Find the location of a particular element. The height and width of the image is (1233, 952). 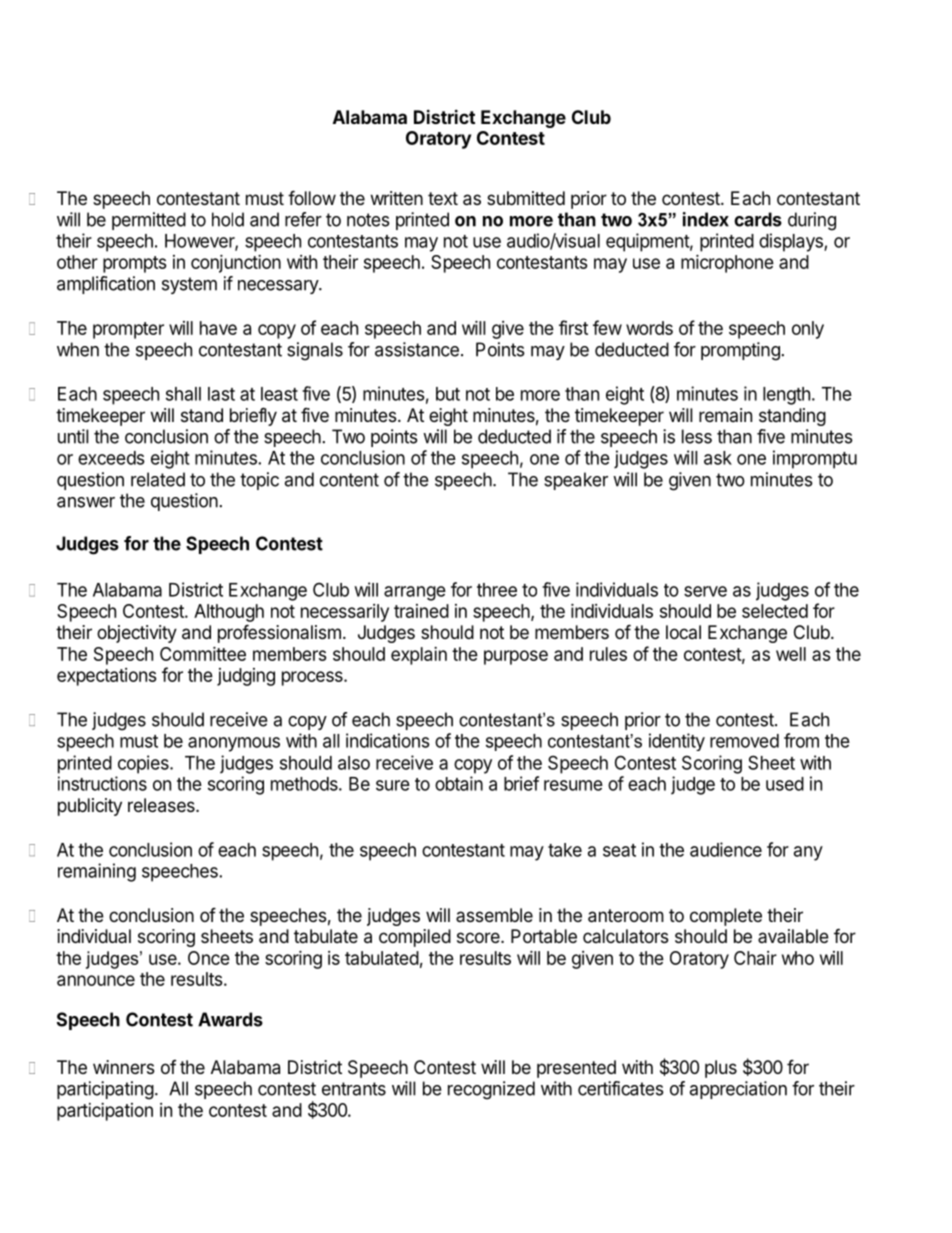

copies is located at coordinates (144, 764).
